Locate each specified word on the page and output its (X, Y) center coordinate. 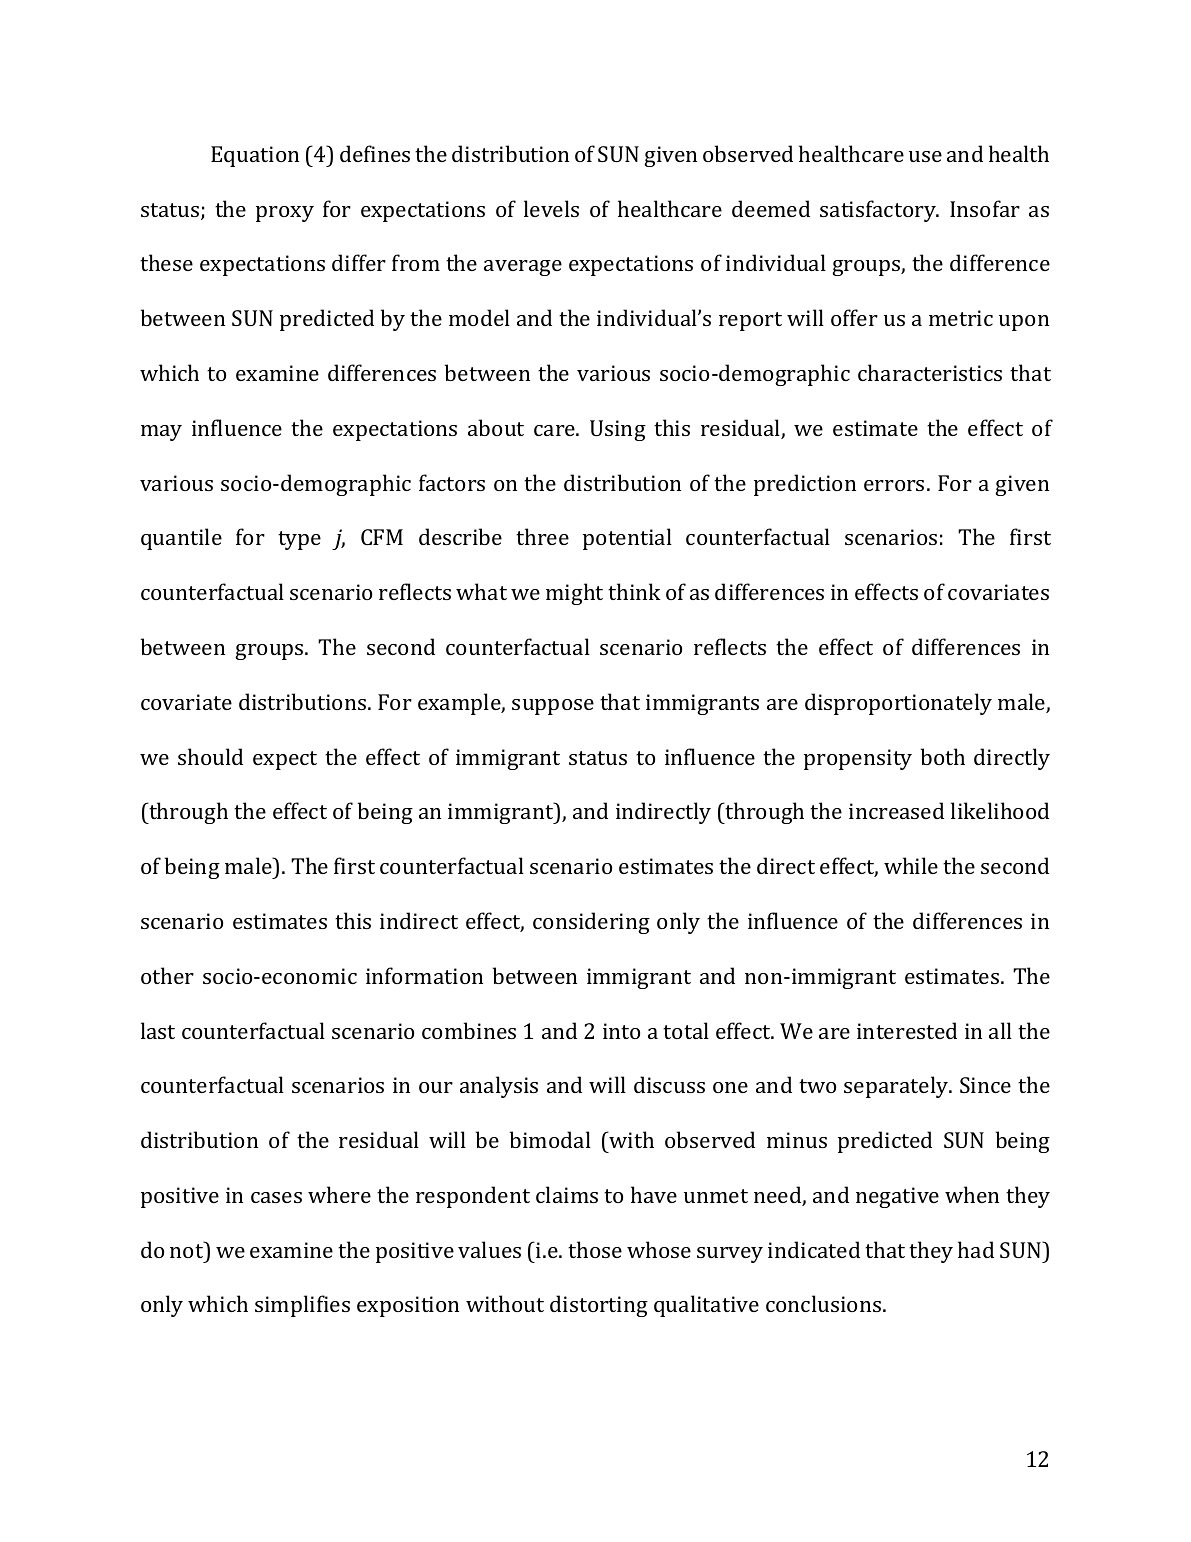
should (210, 756)
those (595, 1249)
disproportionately (898, 704)
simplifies (302, 1306)
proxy (285, 214)
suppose (553, 707)
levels (551, 208)
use (925, 156)
